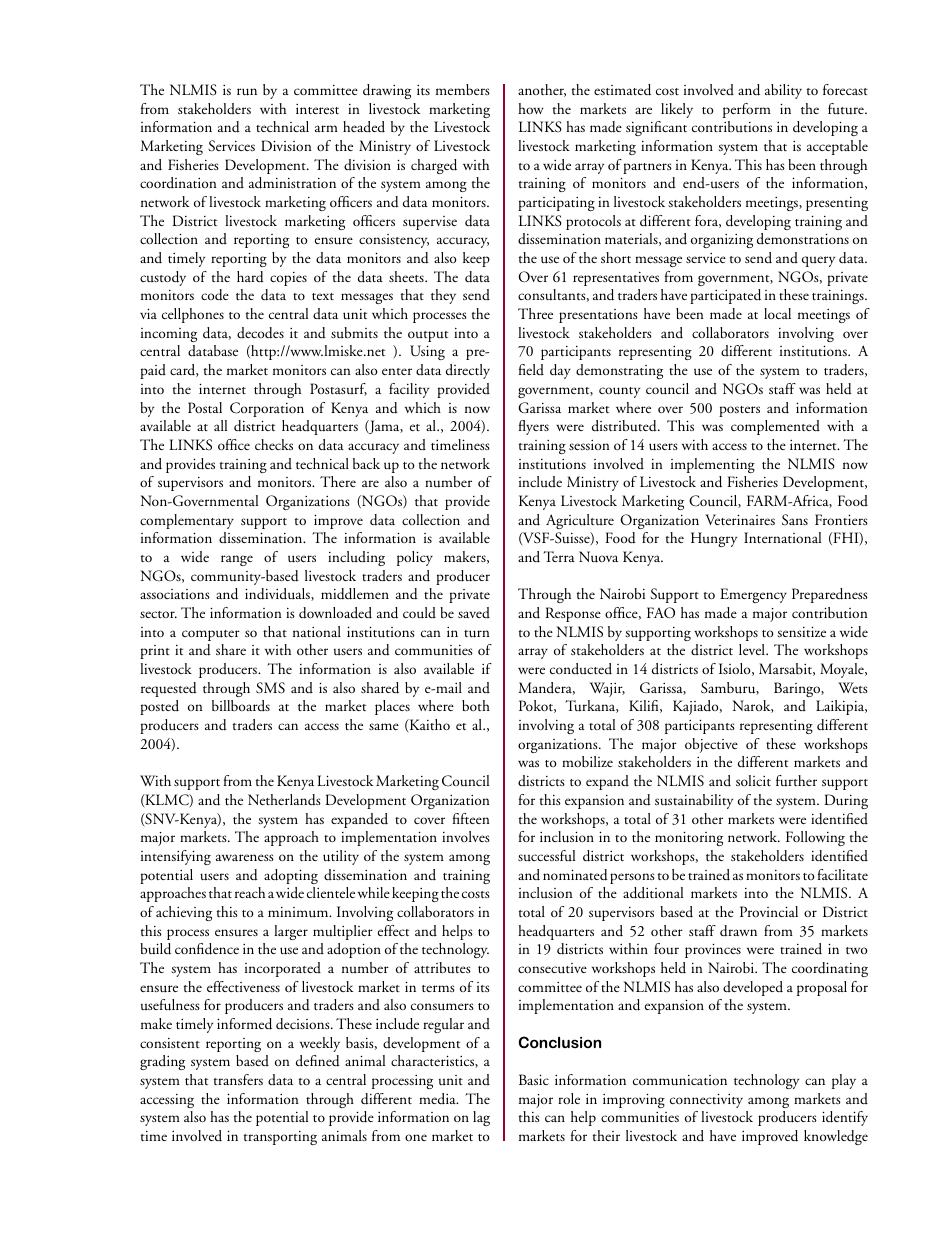 This screenshot has height=1233, width=952. Describe the element at coordinates (238, 1079) in the screenshot. I see `transfers` at that location.
